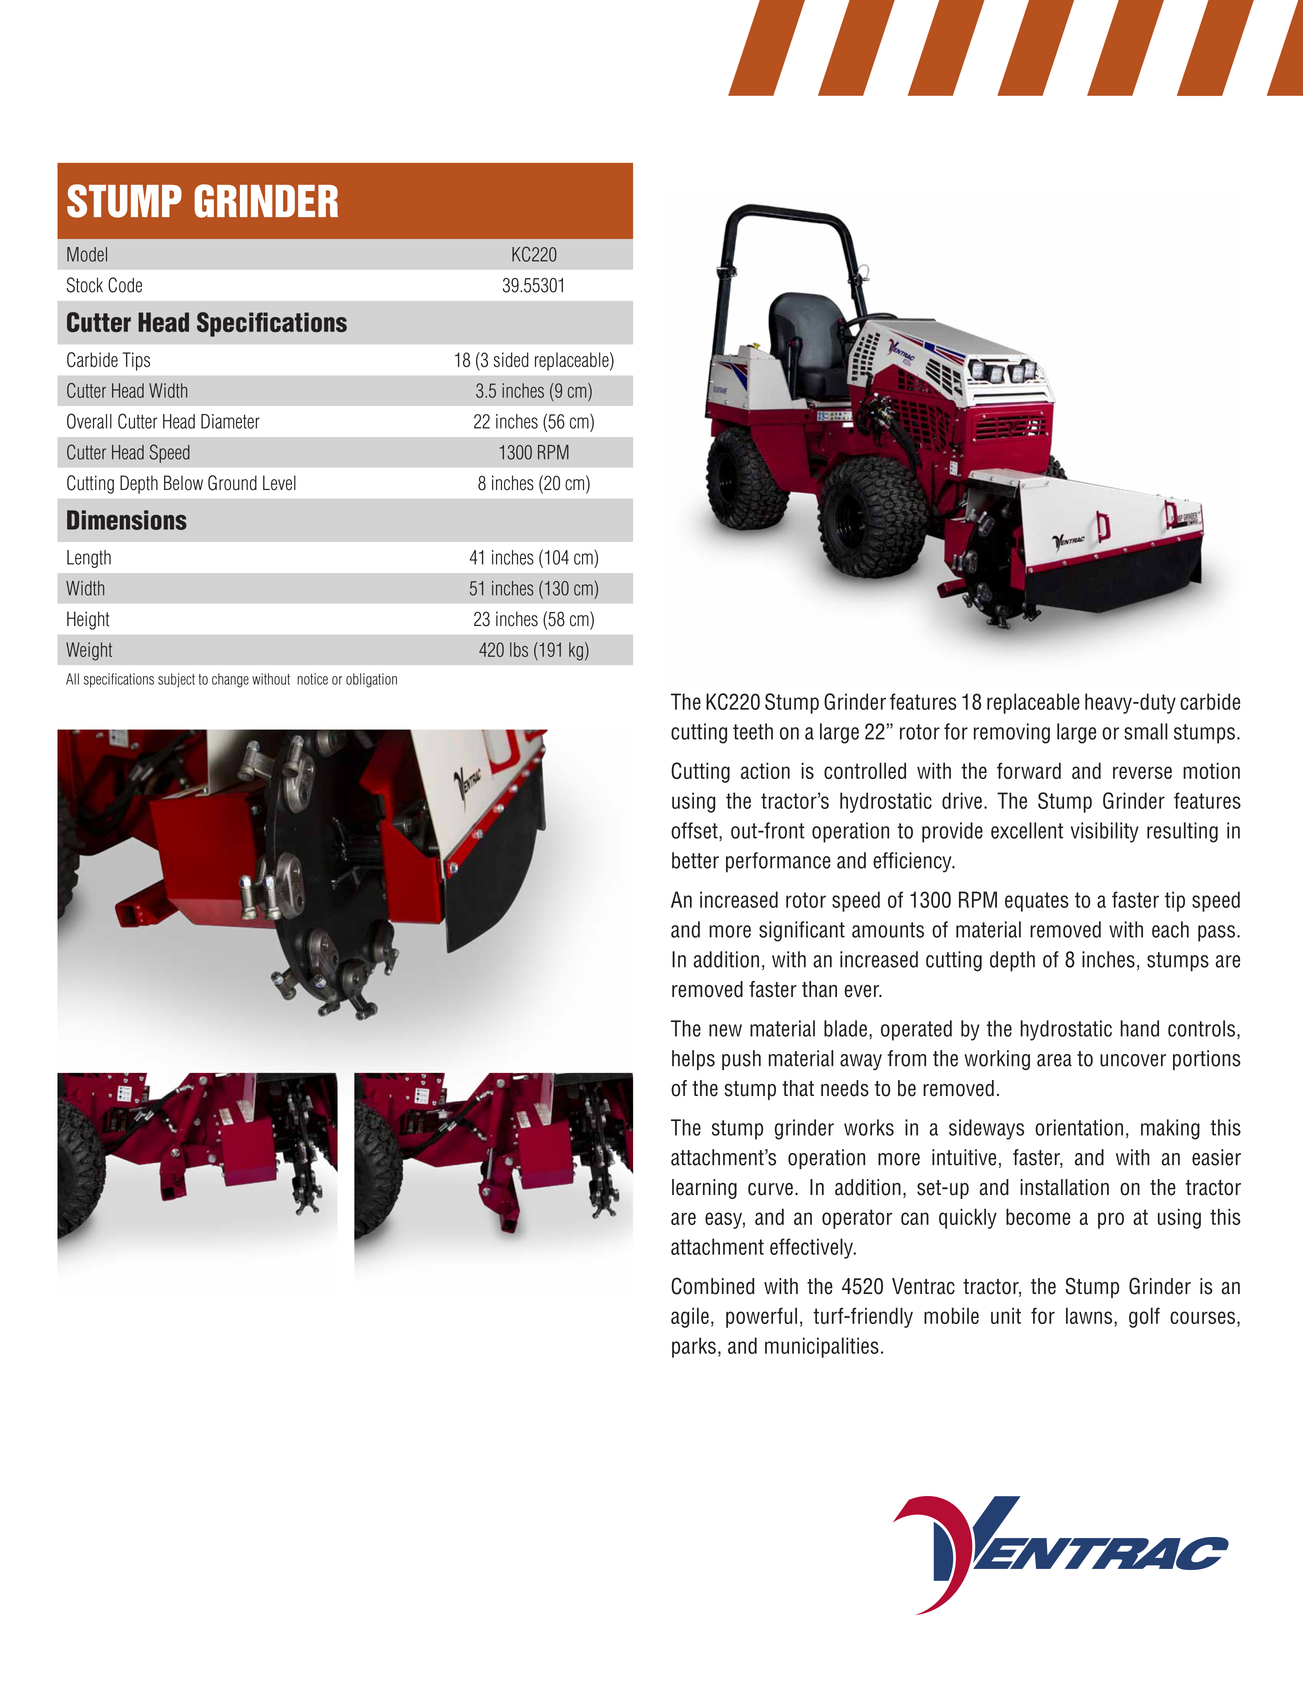  I want to click on Diameter, so click(230, 421).
